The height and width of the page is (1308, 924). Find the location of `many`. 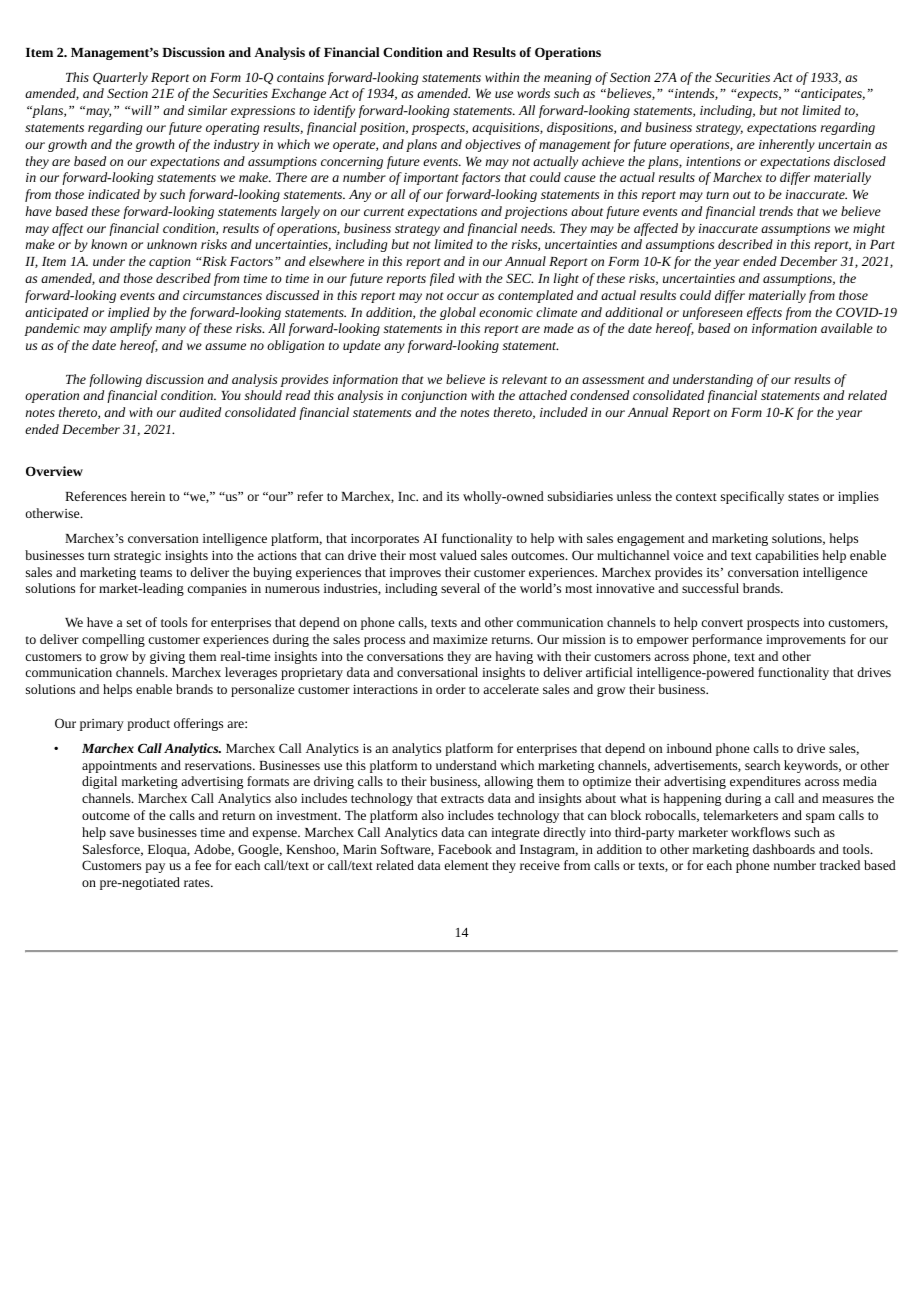

many is located at coordinates (171, 331).
